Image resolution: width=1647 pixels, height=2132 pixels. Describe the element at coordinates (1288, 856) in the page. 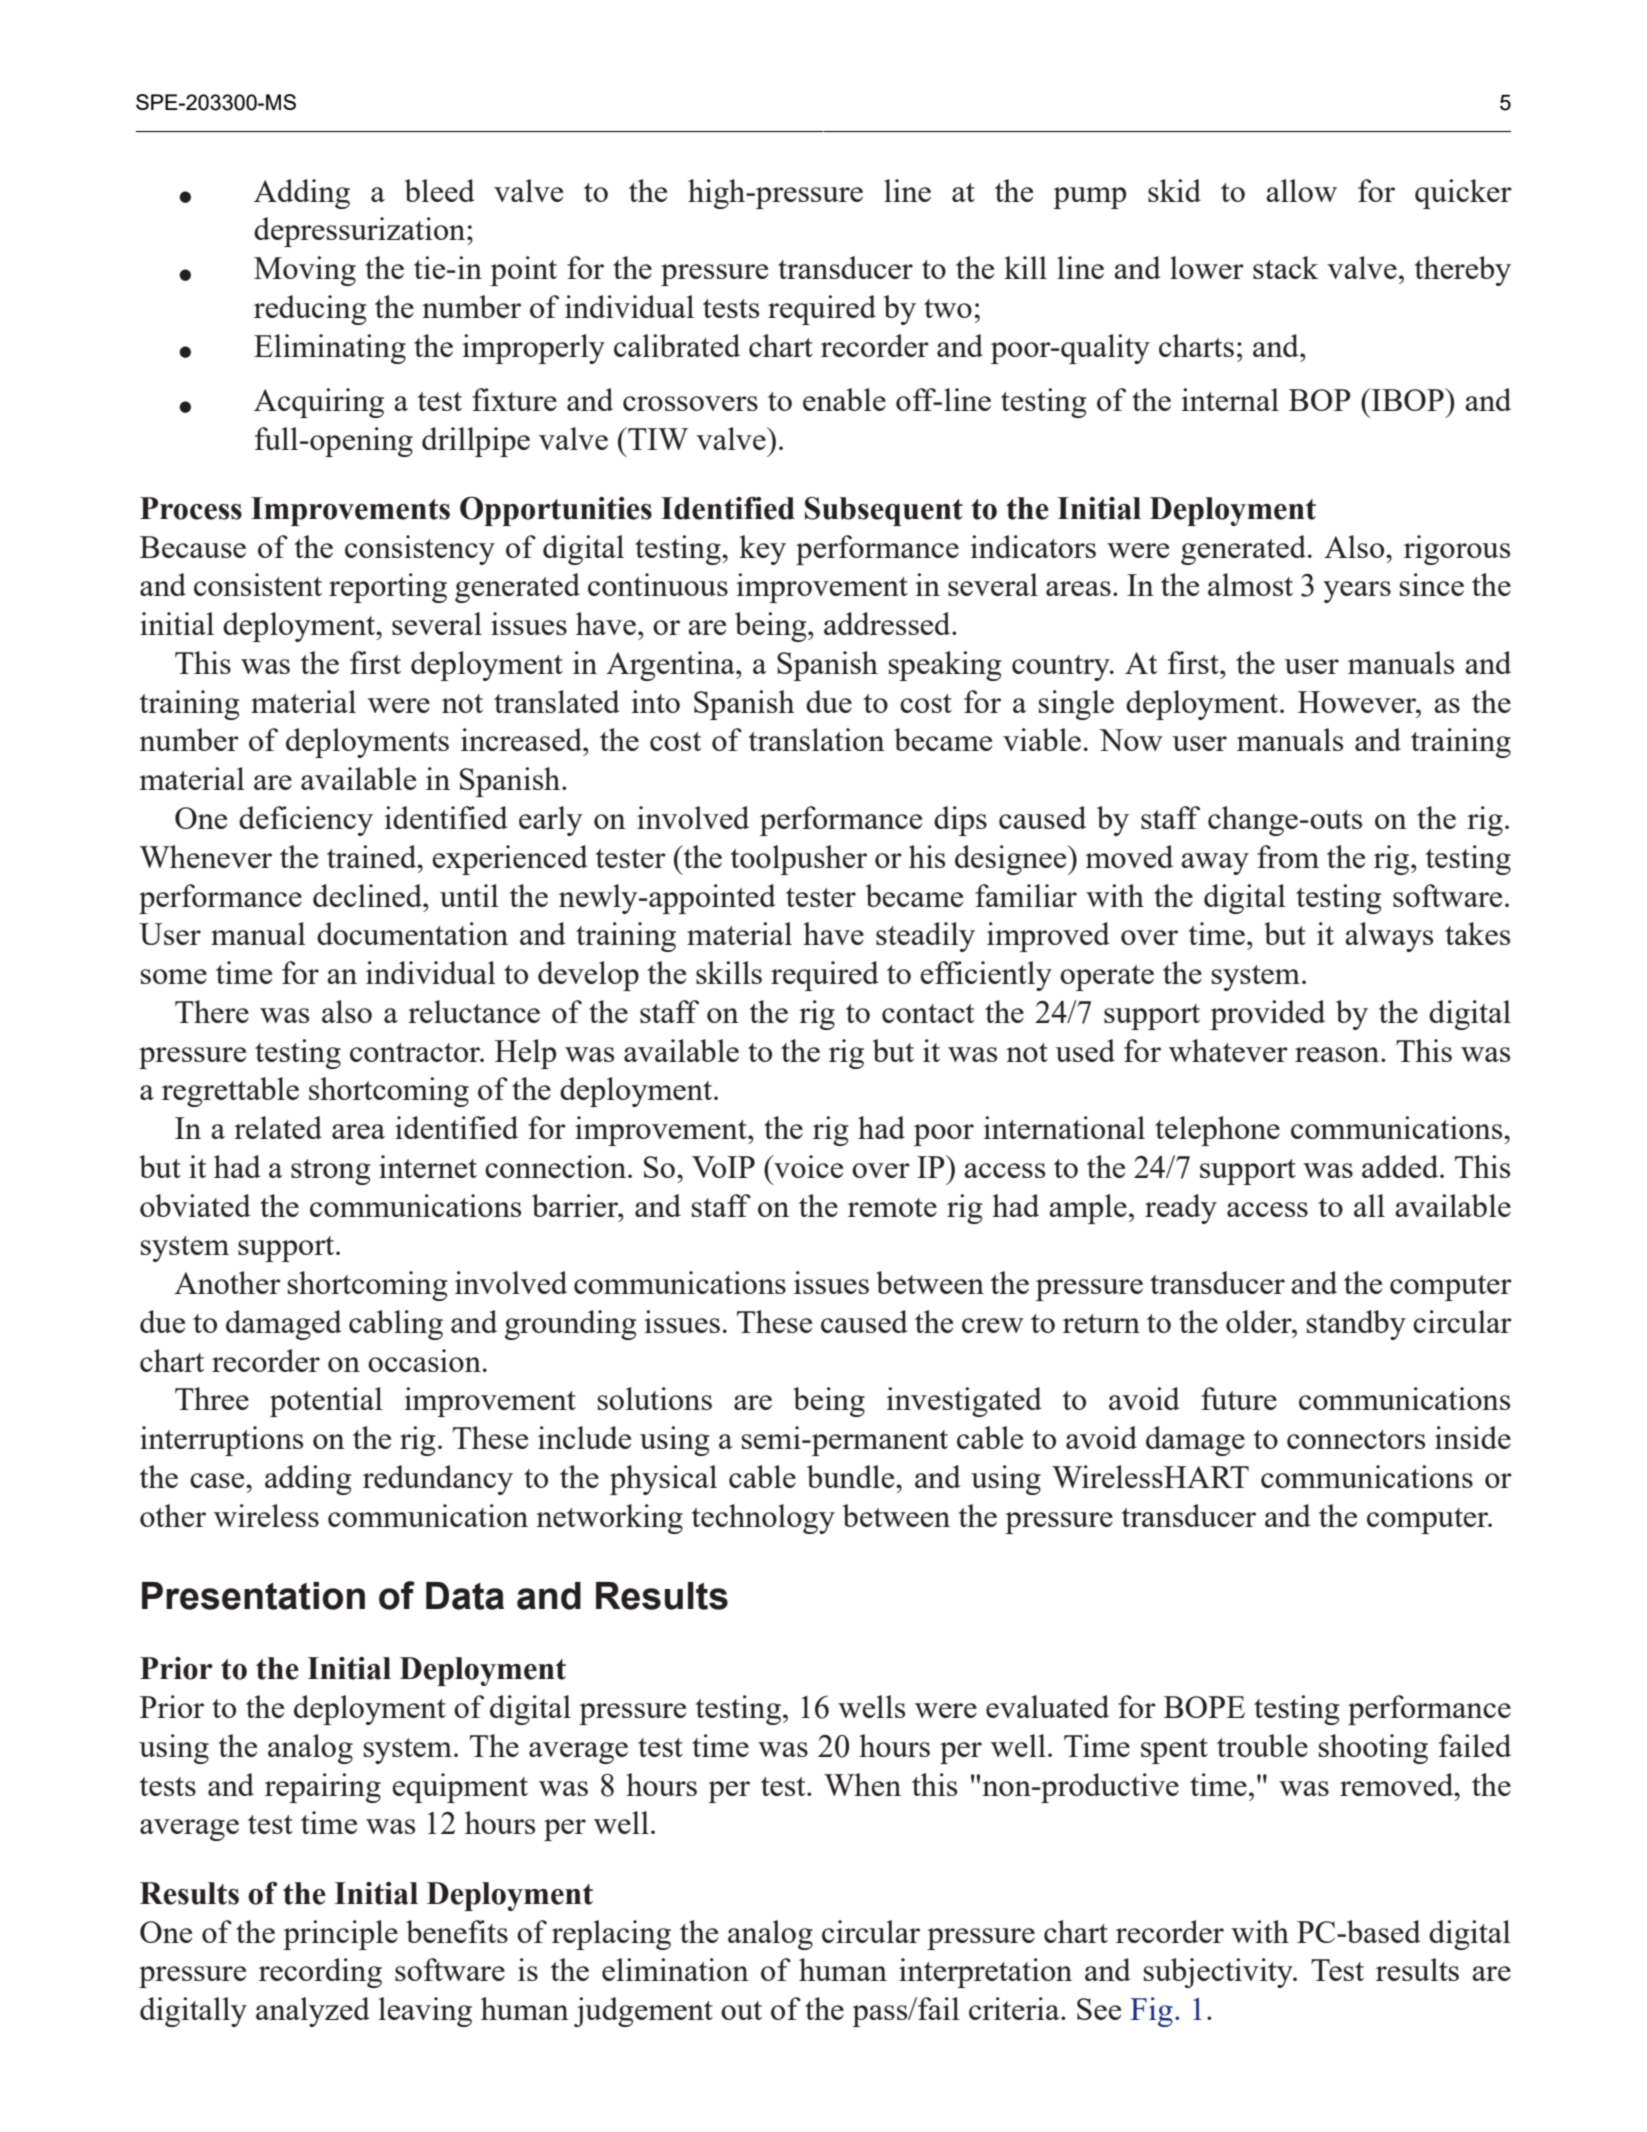

I see `from` at that location.
